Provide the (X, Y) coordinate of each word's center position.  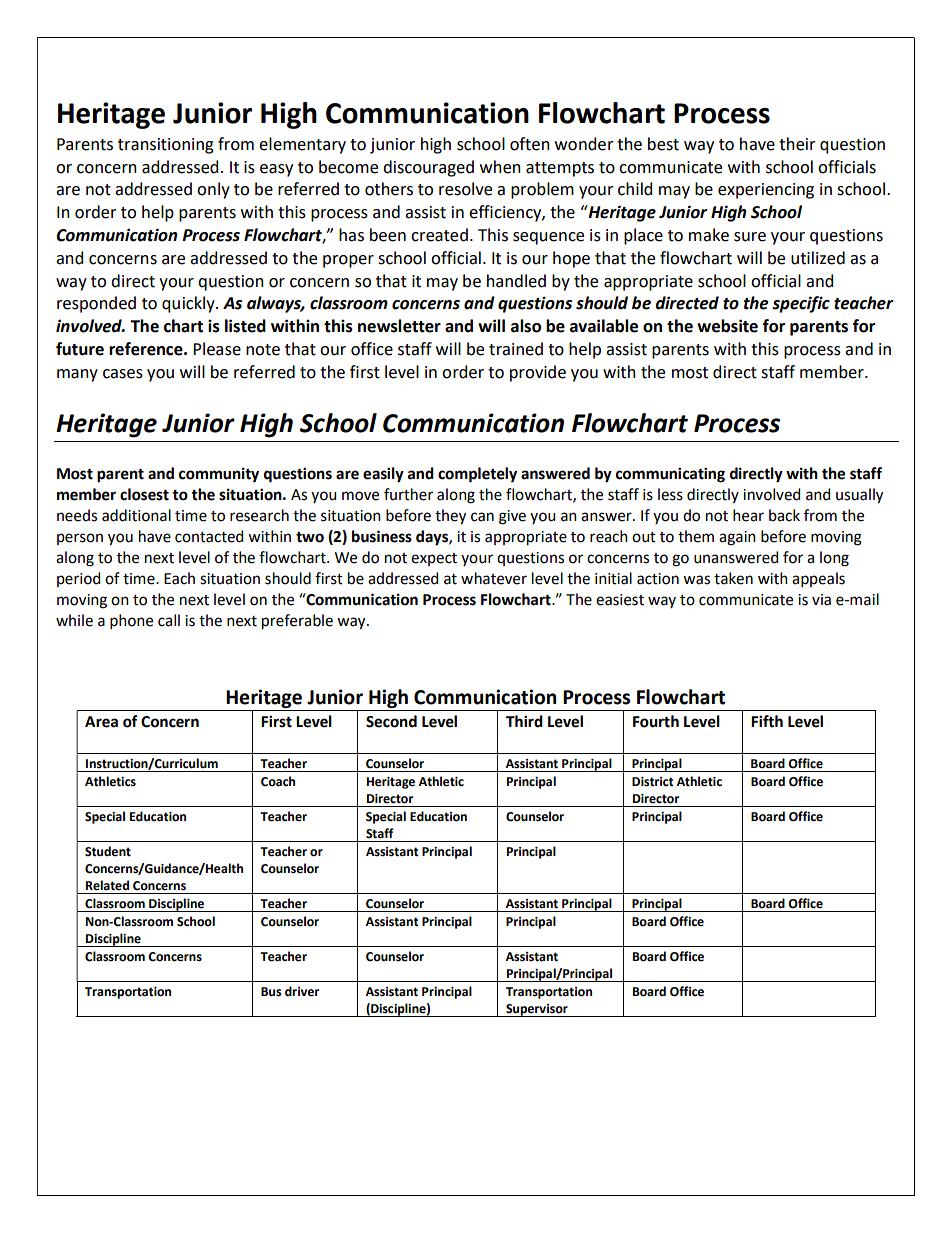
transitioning (166, 146)
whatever (494, 578)
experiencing (766, 191)
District (653, 782)
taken (733, 578)
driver (302, 991)
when (500, 167)
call (169, 620)
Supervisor (537, 1010)
